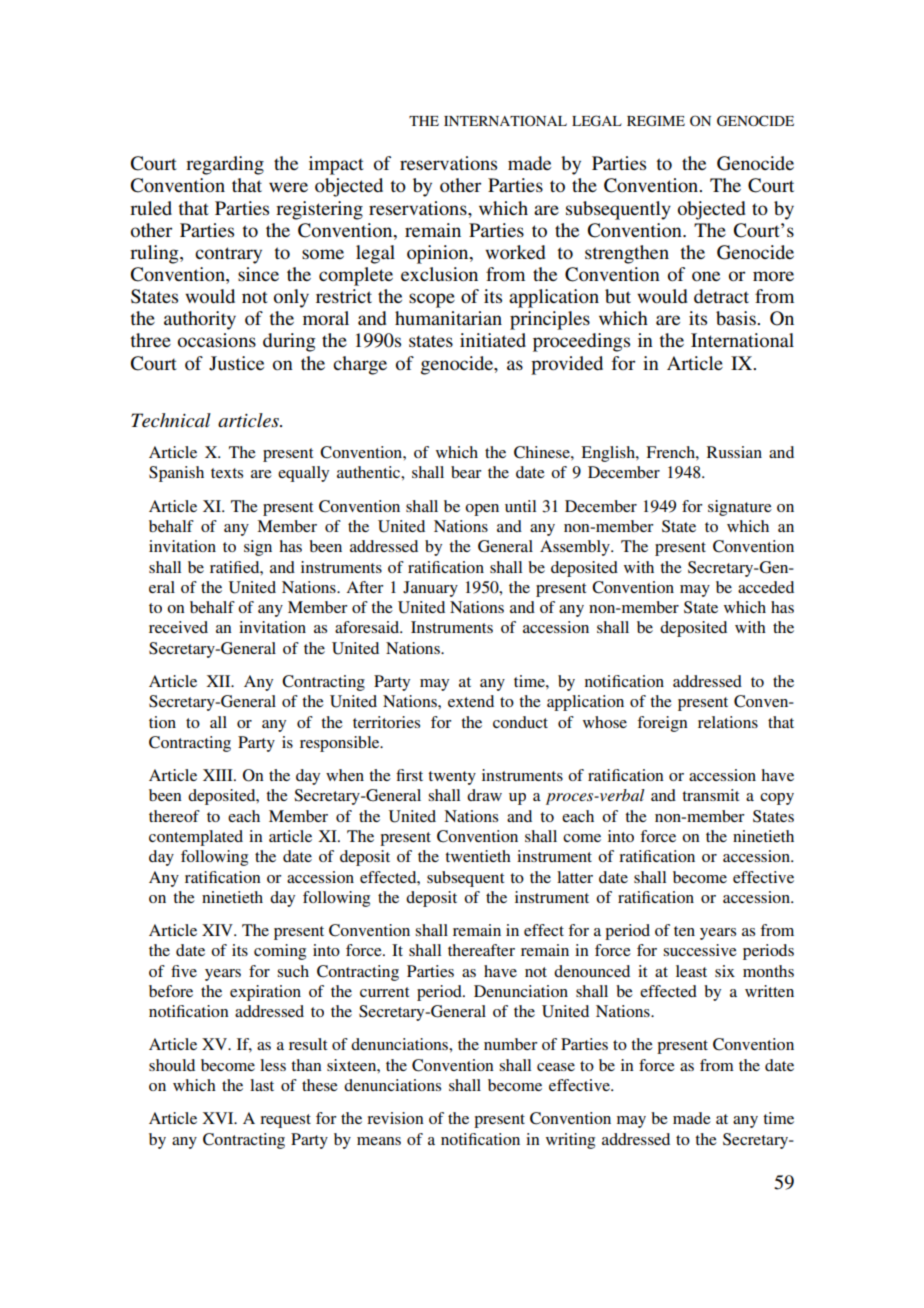 The height and width of the document is (1308, 924). Describe the element at coordinates (336, 165) in the document. I see `impact` at that location.
